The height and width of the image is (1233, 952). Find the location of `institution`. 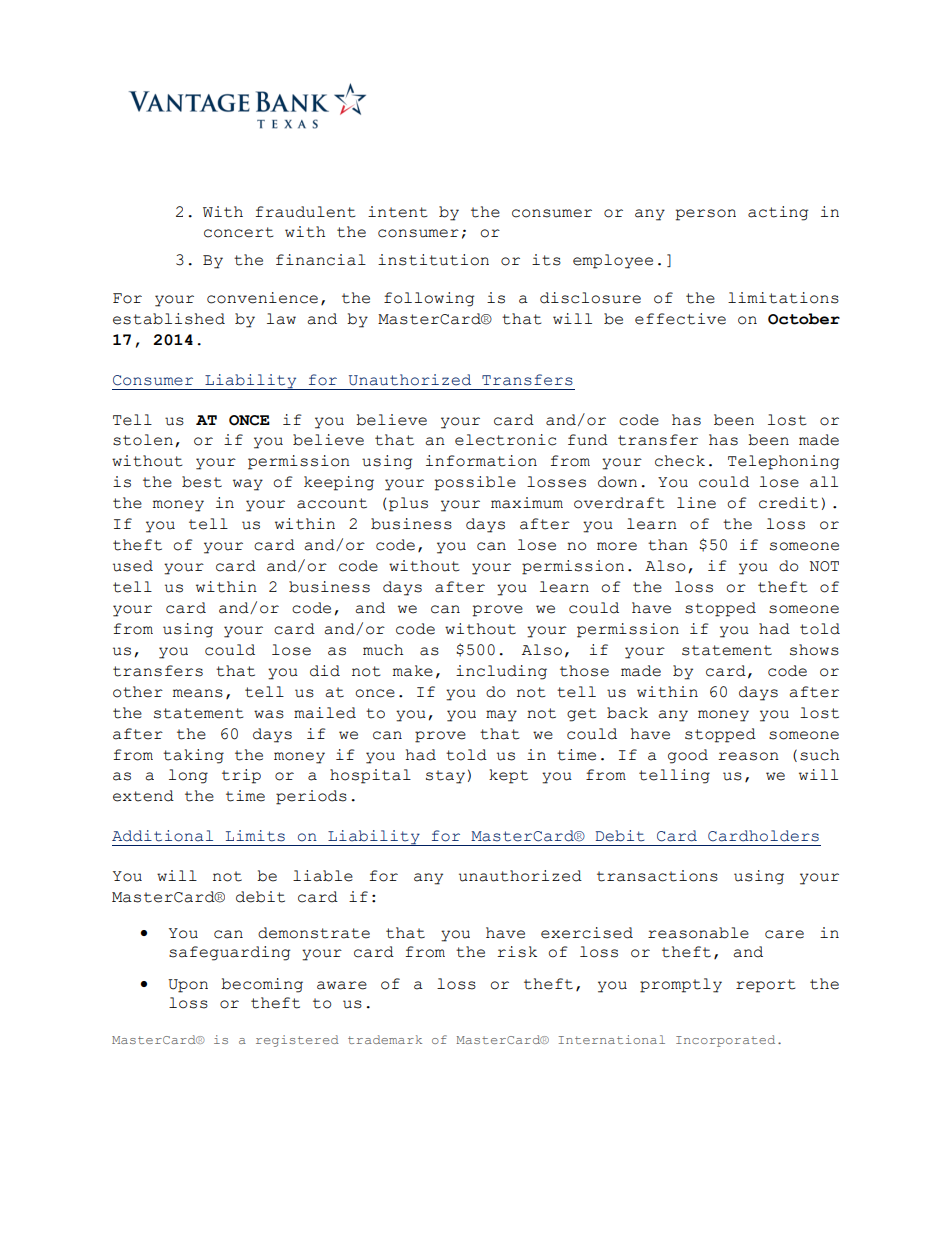

institution is located at coordinates (433, 260).
